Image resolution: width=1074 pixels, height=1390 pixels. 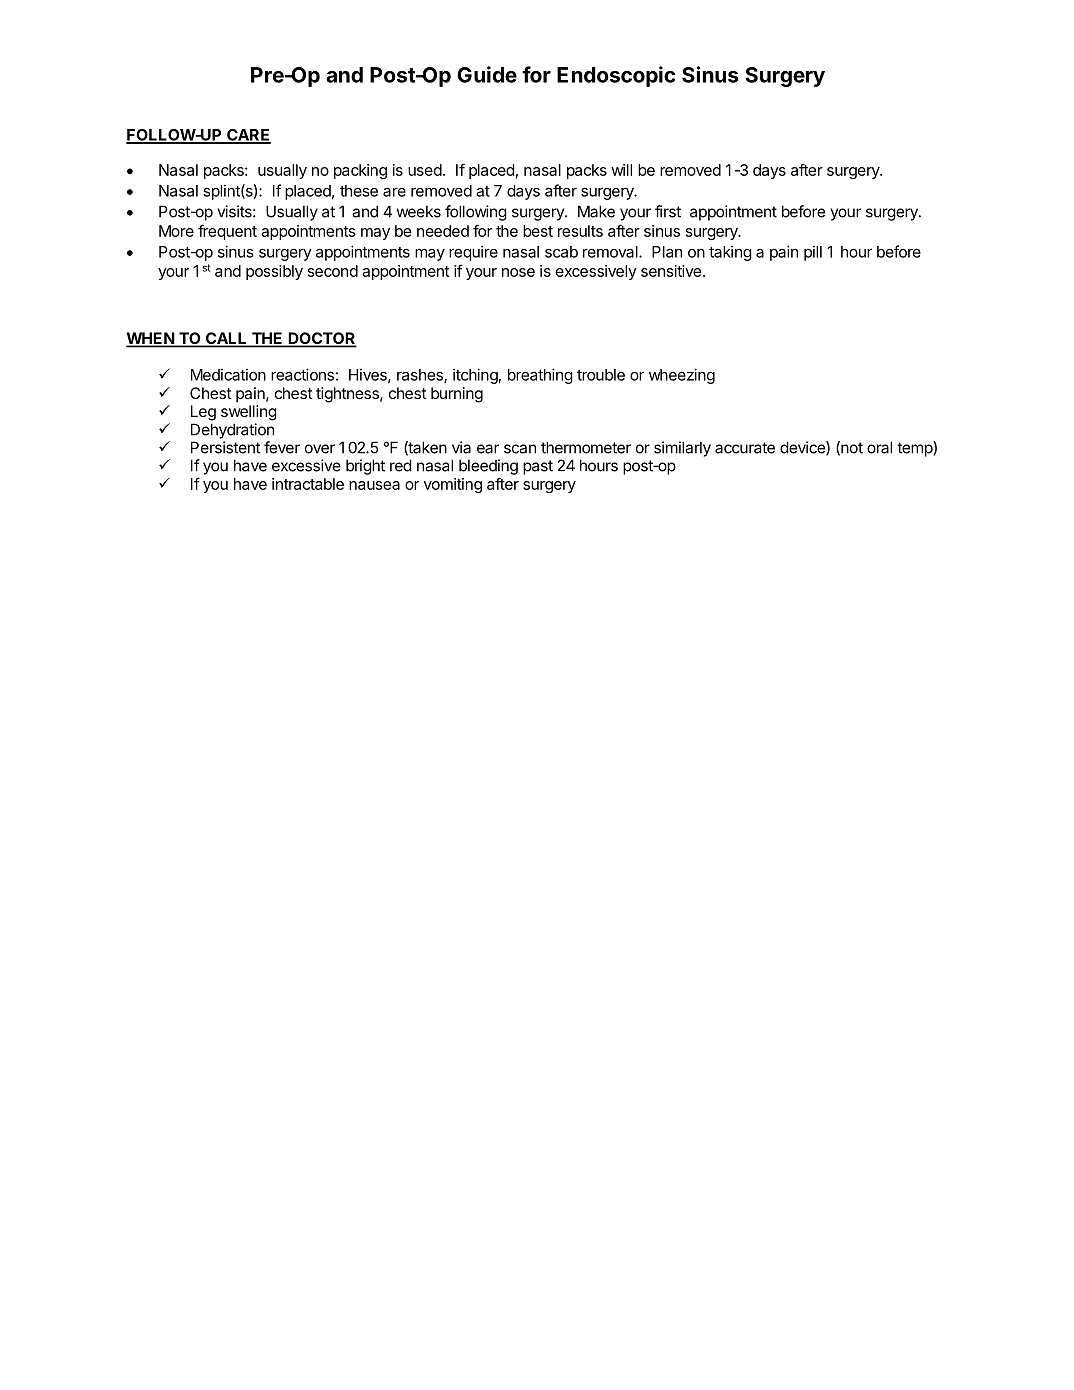 I want to click on Guide, so click(x=487, y=74).
